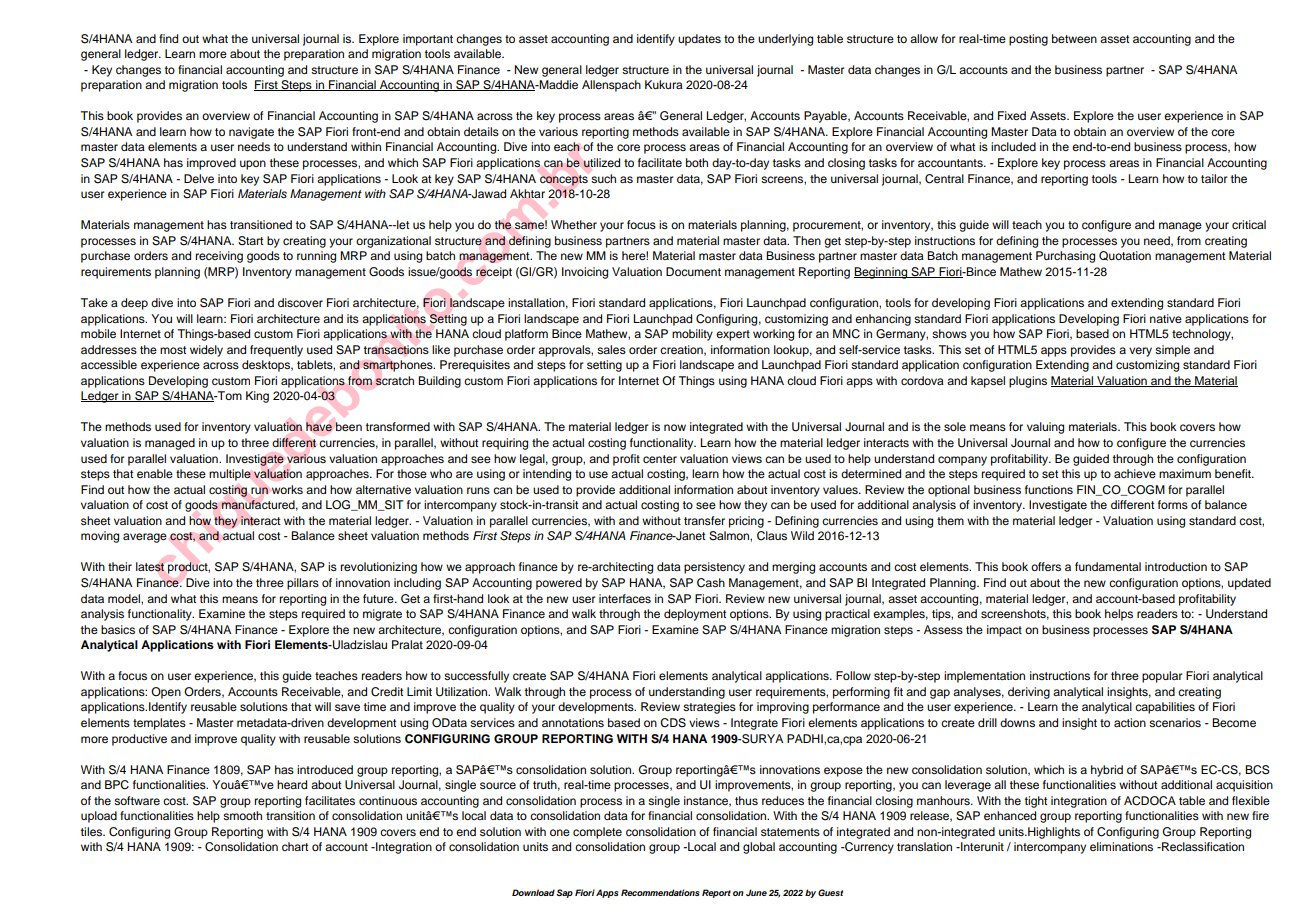 Image resolution: width=1308 pixels, height=924 pixels. What do you see at coordinates (1108, 566) in the page?
I see `fundamental` at bounding box center [1108, 566].
